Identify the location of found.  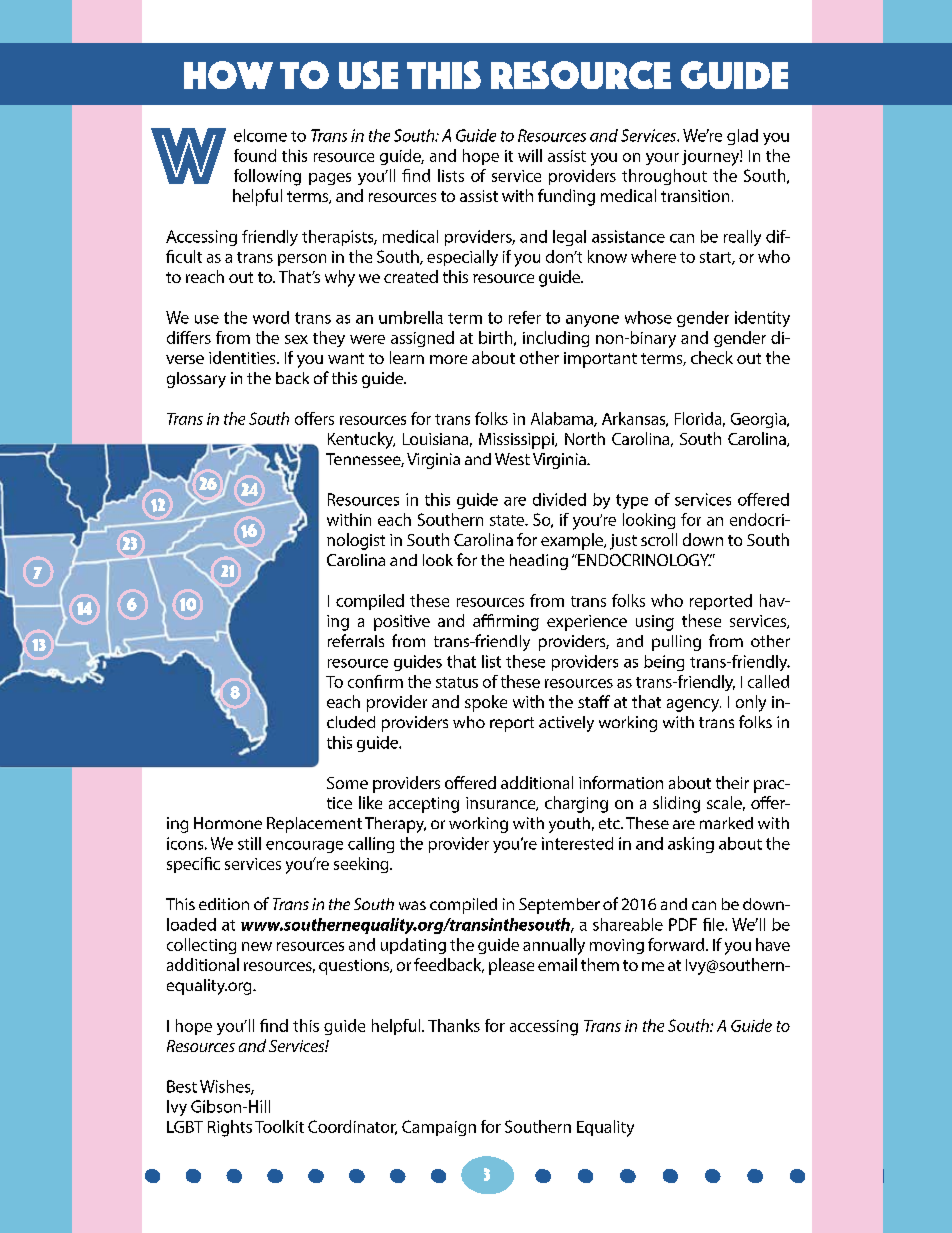
(255, 155).
